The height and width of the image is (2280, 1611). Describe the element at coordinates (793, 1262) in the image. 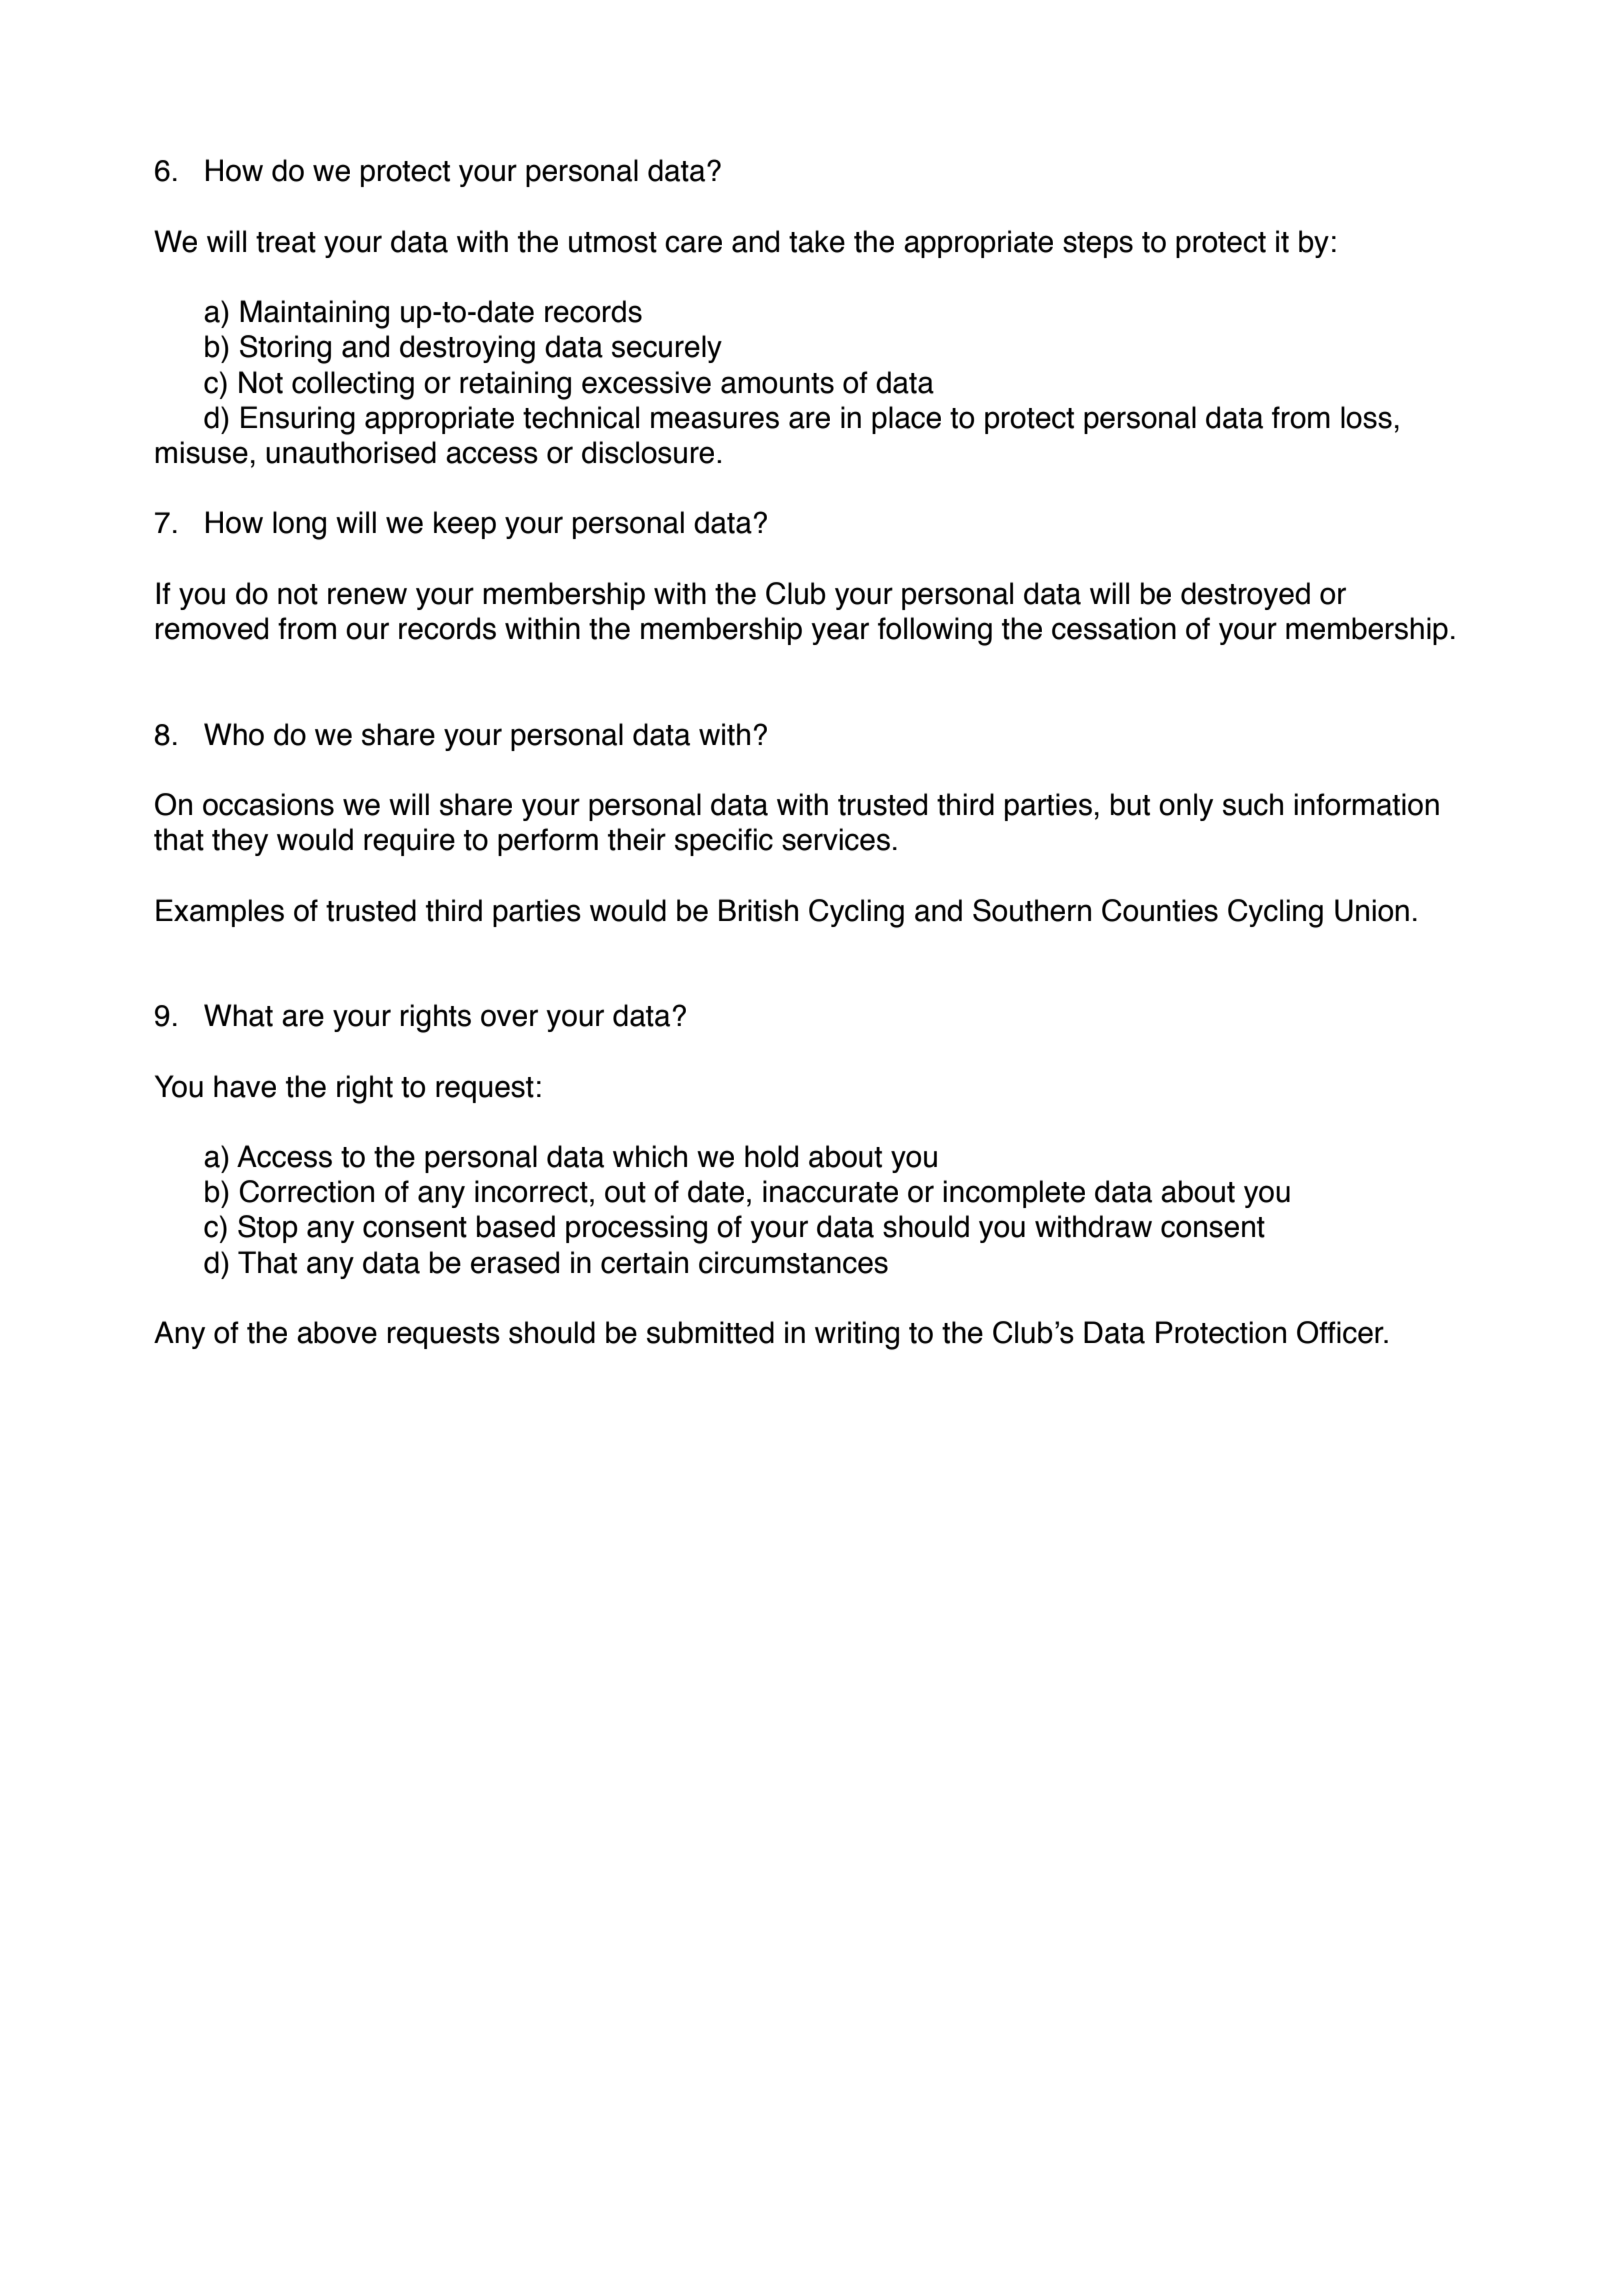

I see `circumstances` at that location.
